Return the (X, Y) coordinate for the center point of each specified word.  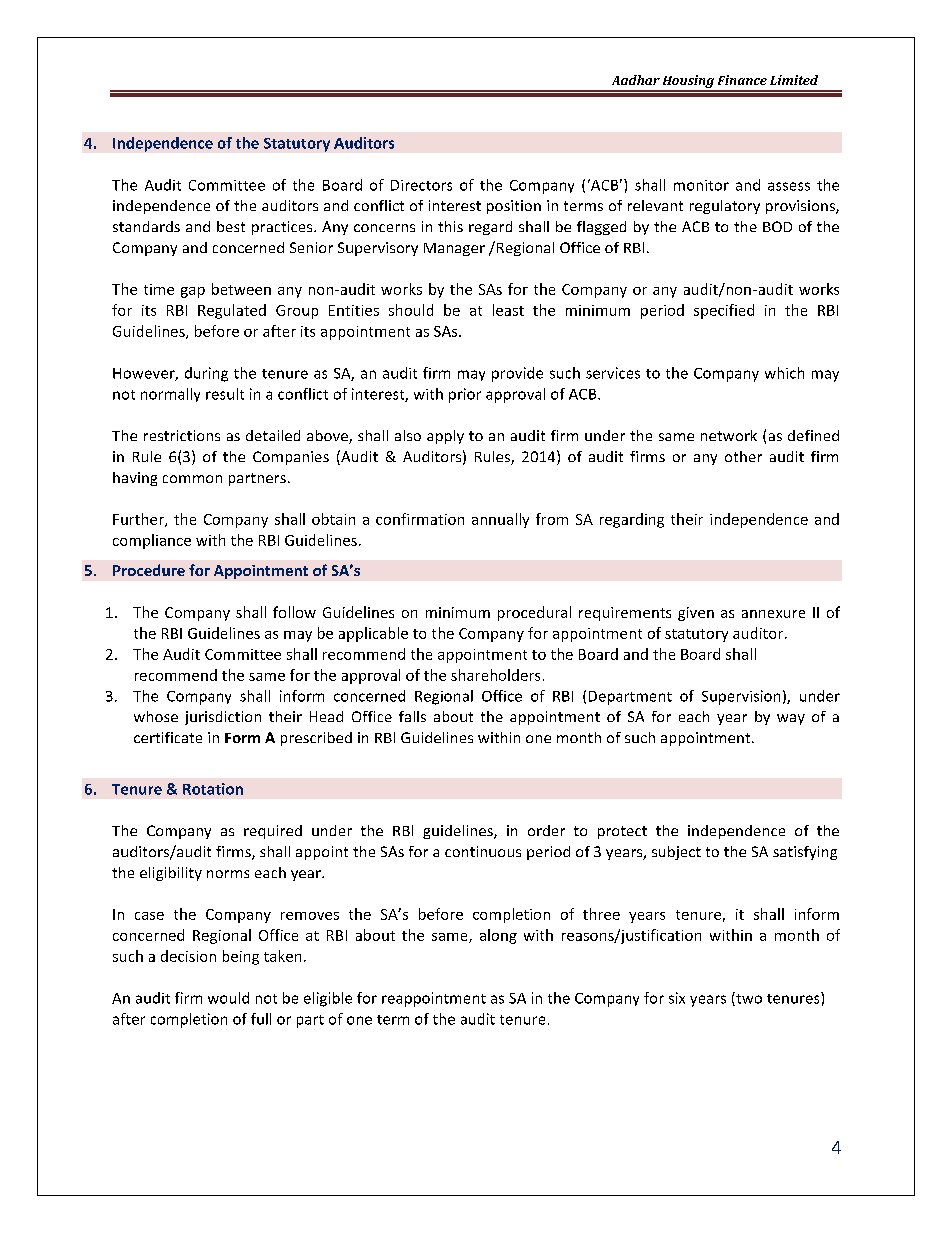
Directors (421, 185)
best (231, 226)
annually (500, 520)
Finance (742, 80)
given (696, 614)
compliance (152, 541)
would (228, 998)
